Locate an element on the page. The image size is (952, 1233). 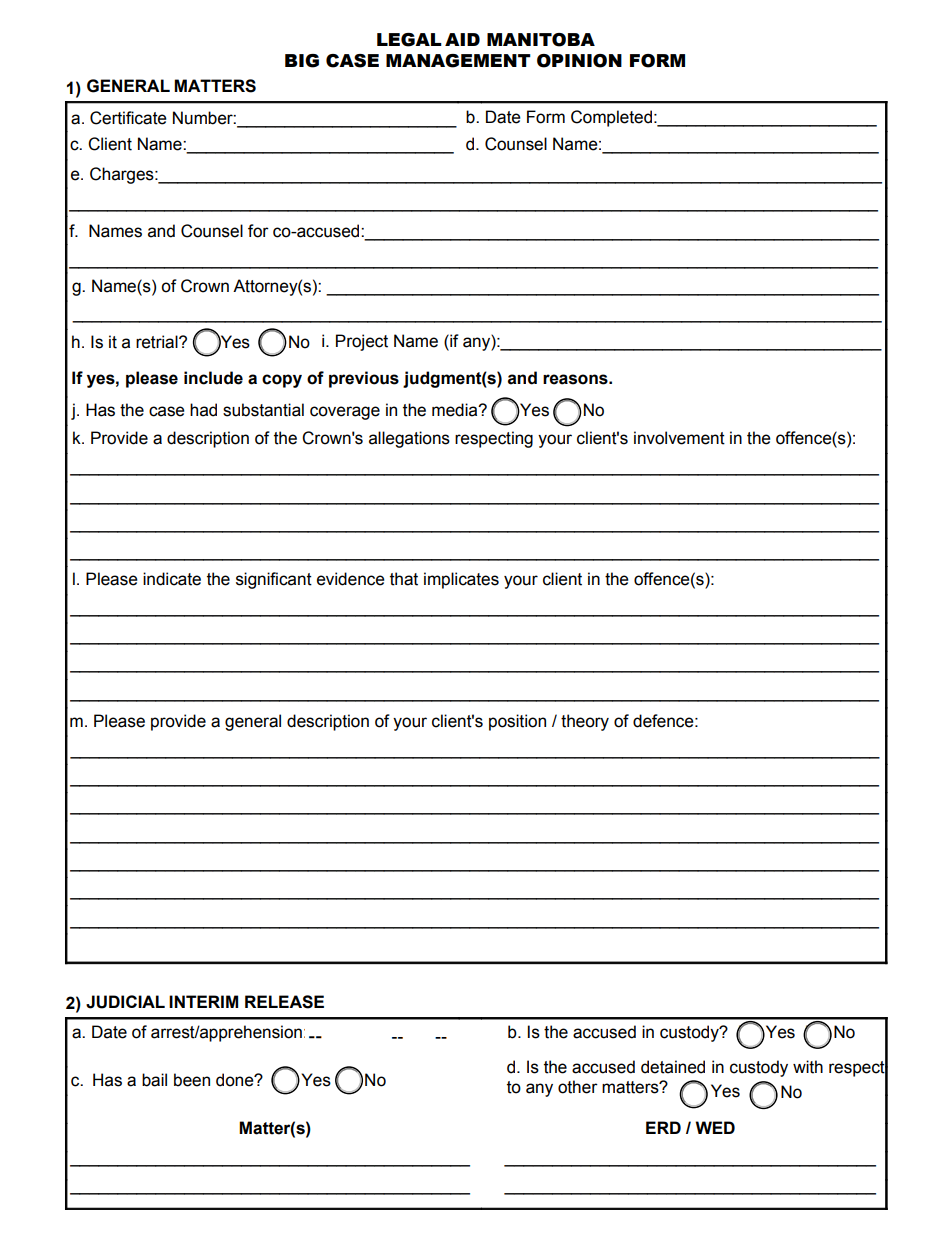
been is located at coordinates (192, 1080).
